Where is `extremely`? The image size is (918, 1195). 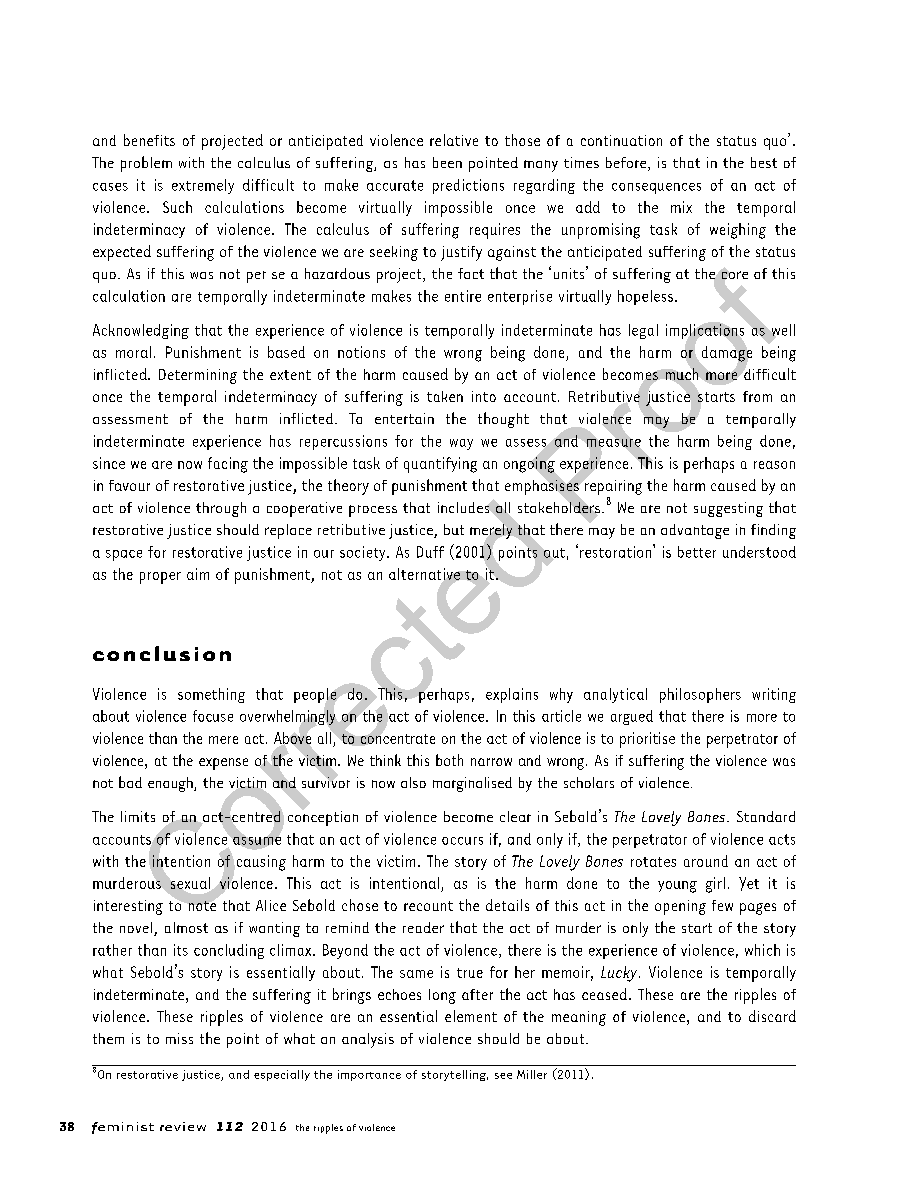
extremely is located at coordinates (203, 186).
